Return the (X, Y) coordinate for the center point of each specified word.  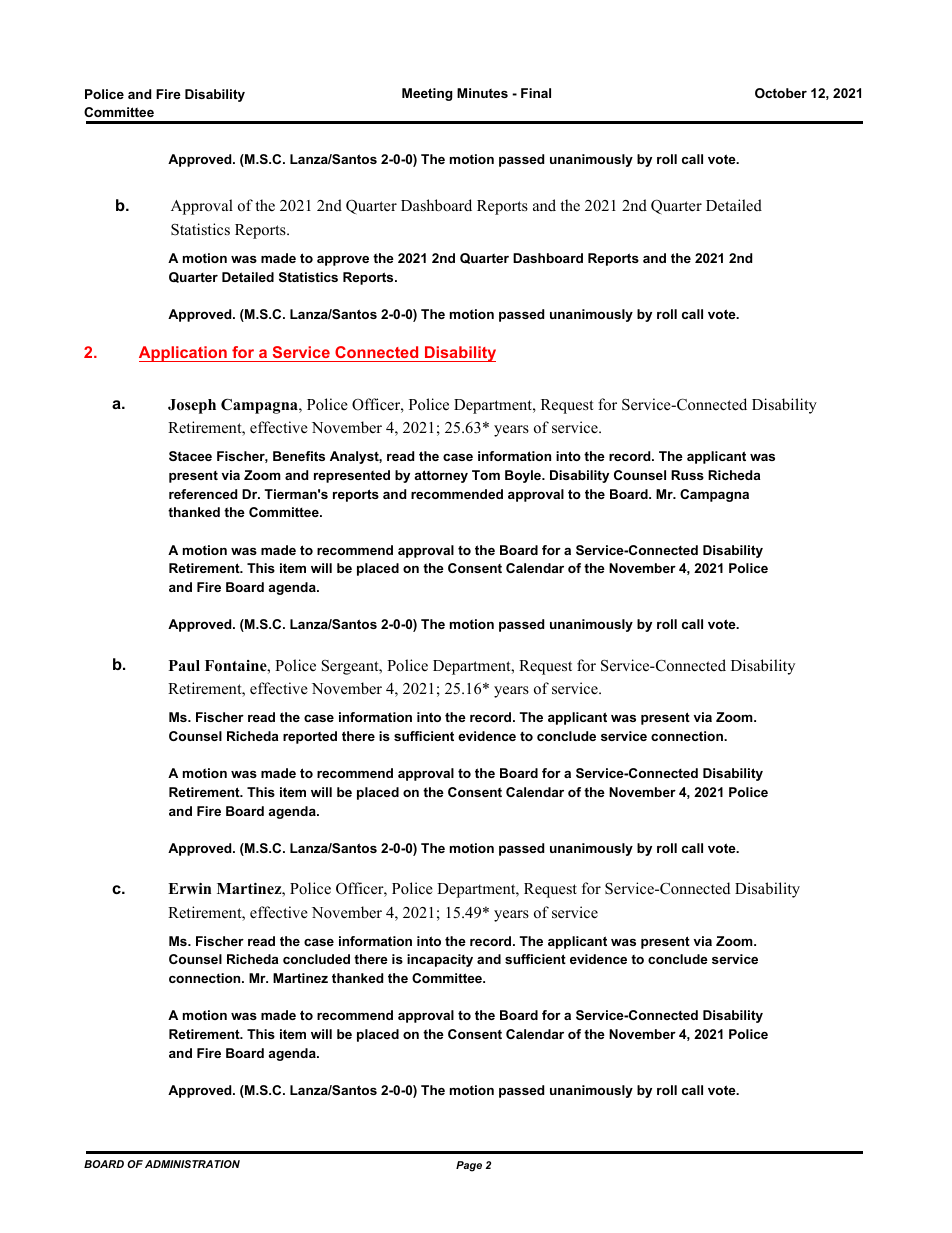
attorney (441, 476)
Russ (687, 475)
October (781, 93)
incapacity (440, 960)
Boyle (524, 476)
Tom (486, 475)
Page (469, 1166)
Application (184, 354)
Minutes (482, 93)
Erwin (189, 888)
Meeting (427, 94)
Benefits (299, 456)
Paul (184, 666)
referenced (203, 494)
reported (310, 737)
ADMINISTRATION (192, 1164)
